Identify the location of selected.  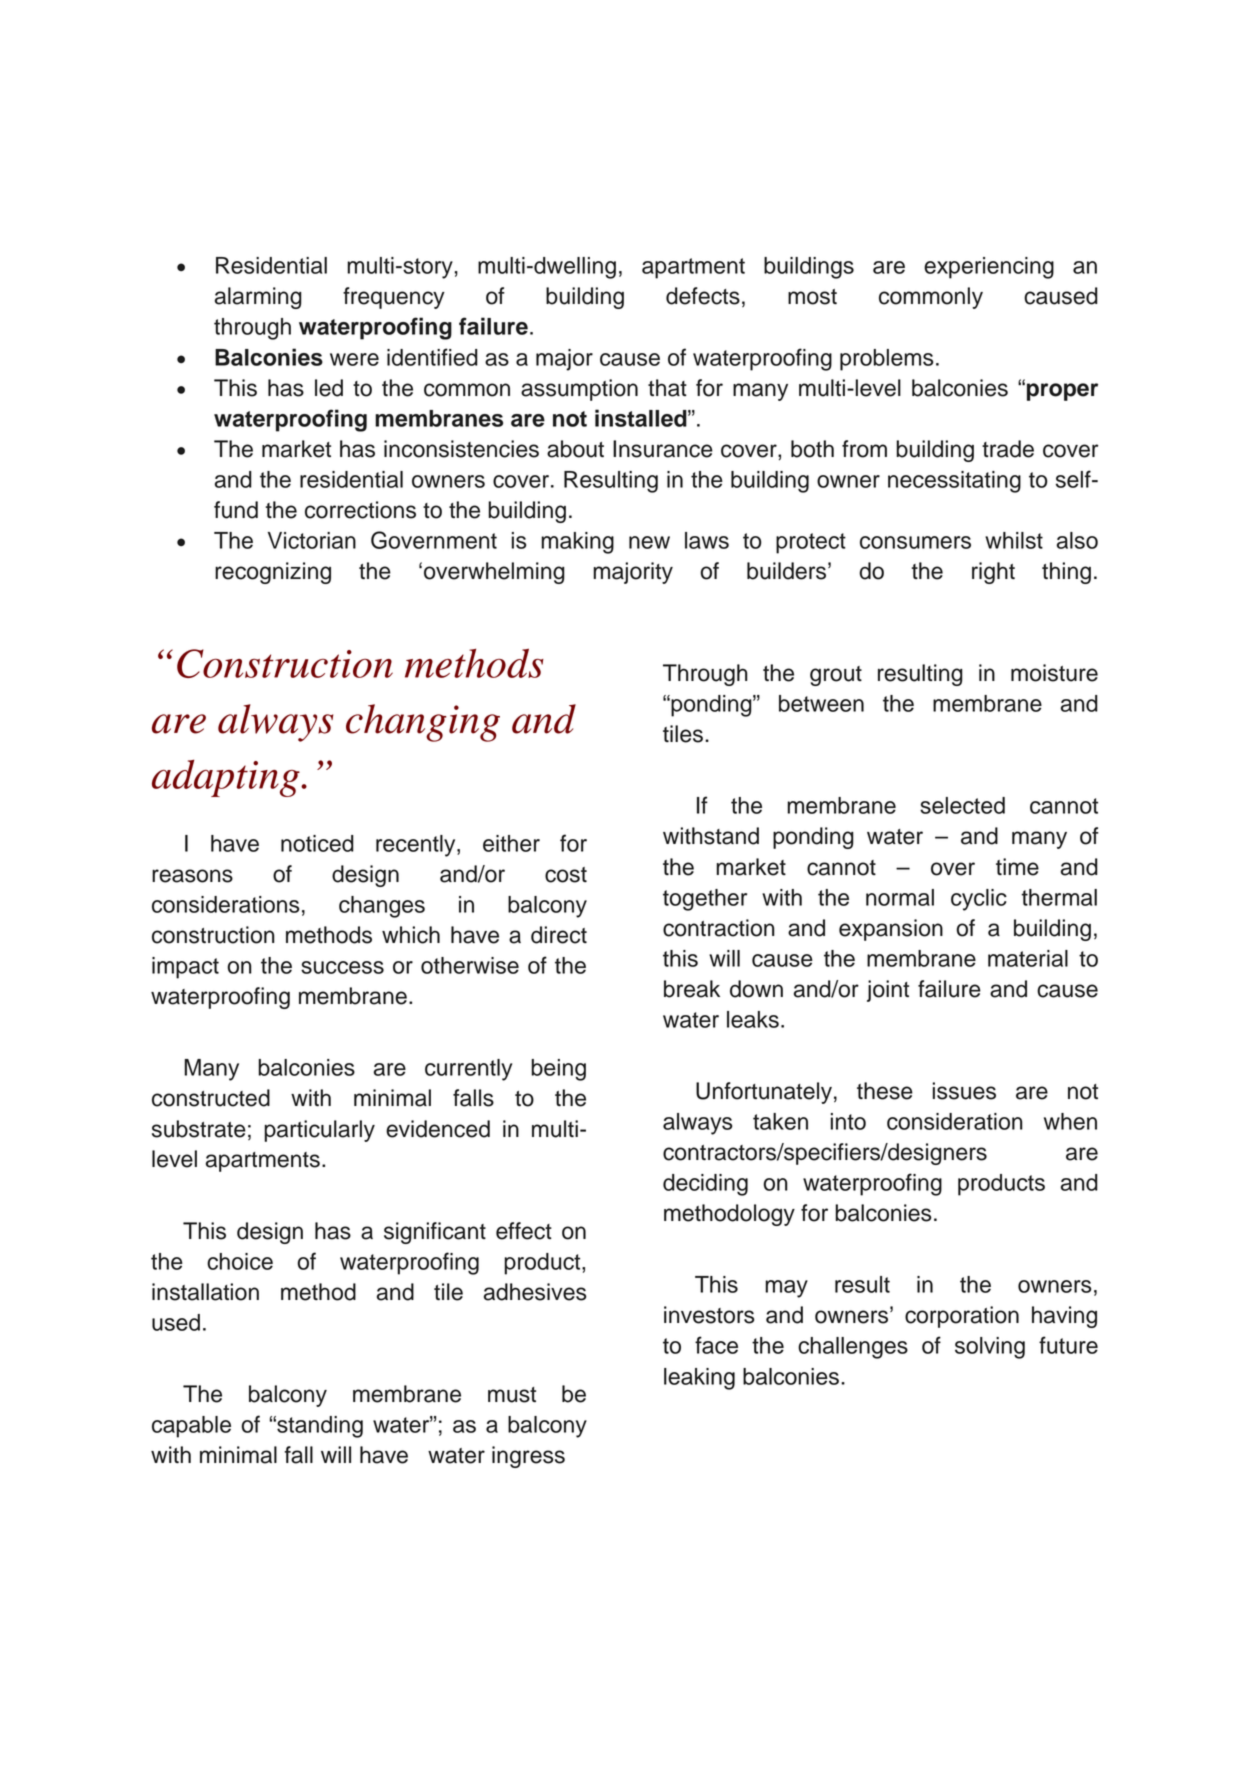
(962, 805).
